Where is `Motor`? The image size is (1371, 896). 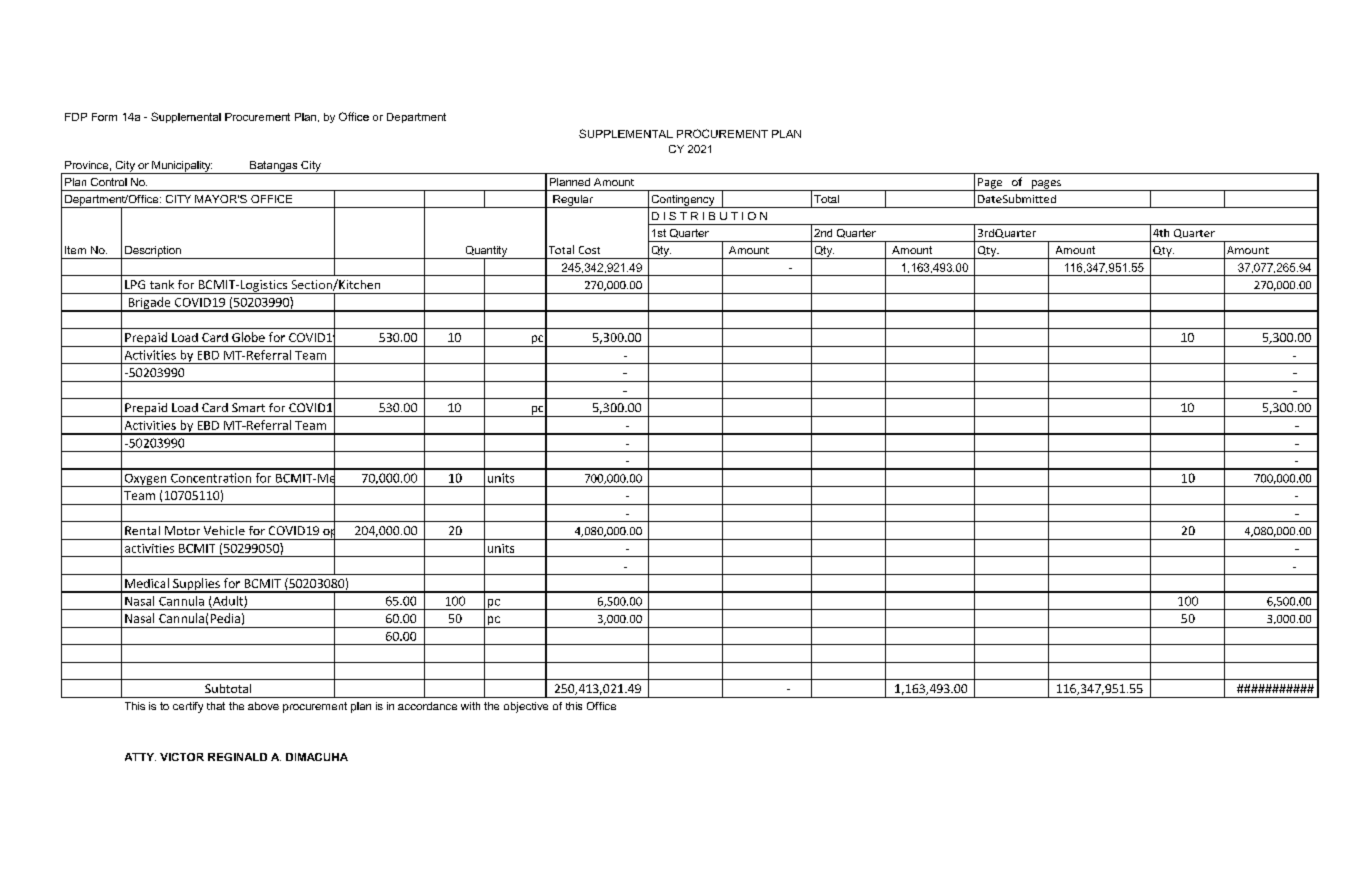 Motor is located at coordinates (182, 530).
